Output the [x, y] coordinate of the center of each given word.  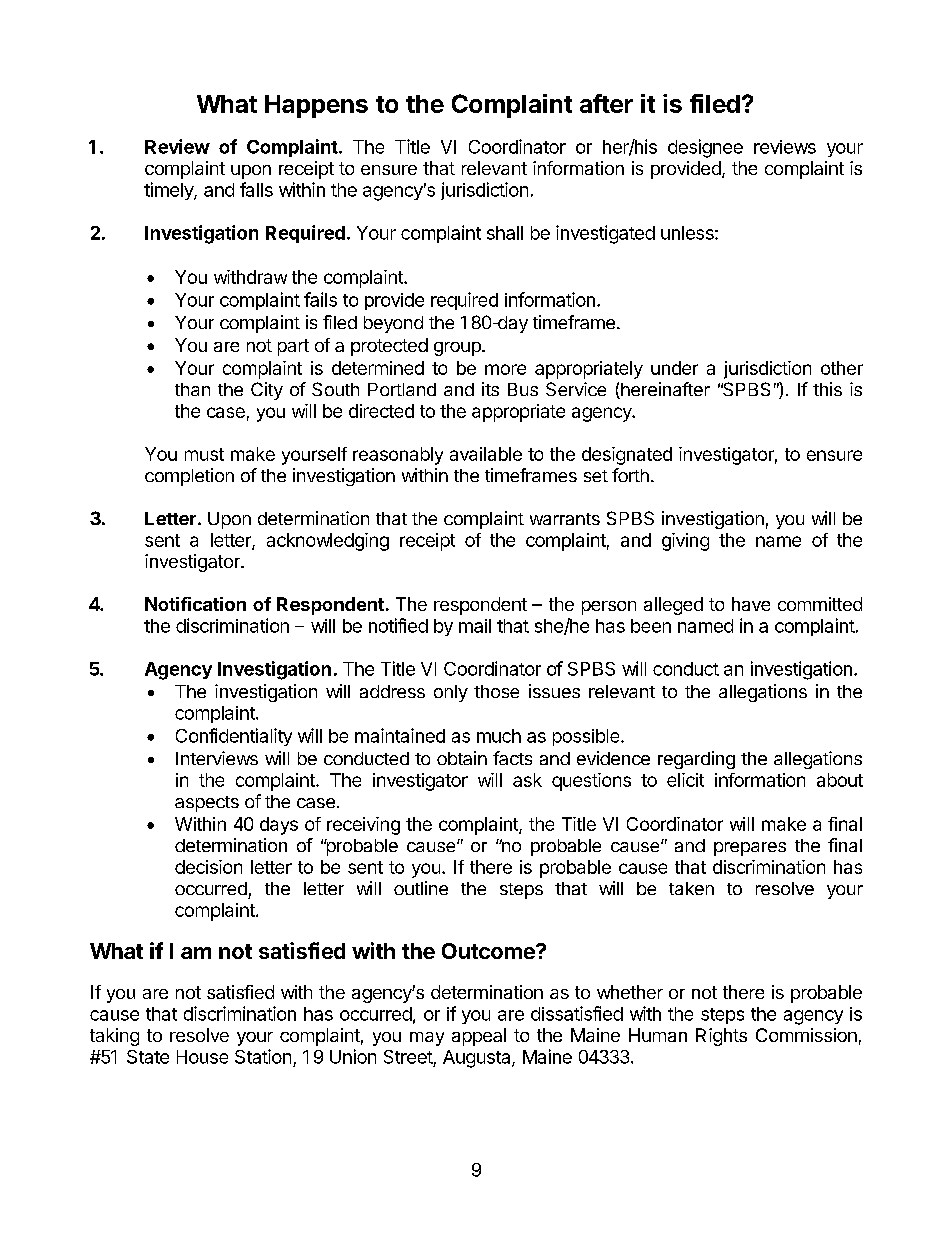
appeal [479, 1037]
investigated [605, 234]
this [827, 389]
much [499, 736]
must [204, 454]
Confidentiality [234, 737]
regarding [696, 760]
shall [505, 233]
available [486, 454]
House [202, 1057]
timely [169, 191]
